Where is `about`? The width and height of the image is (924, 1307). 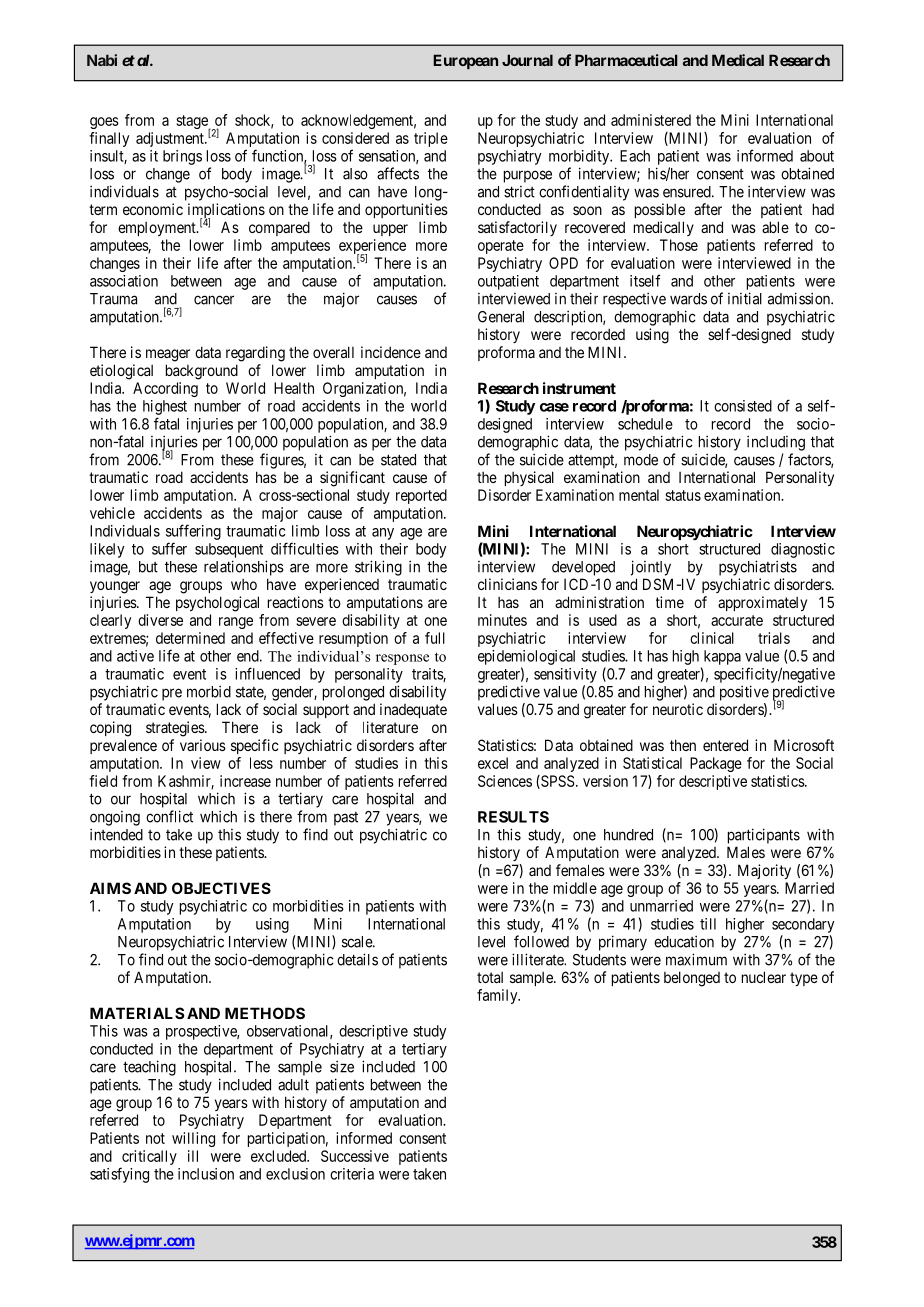
about is located at coordinates (817, 156).
